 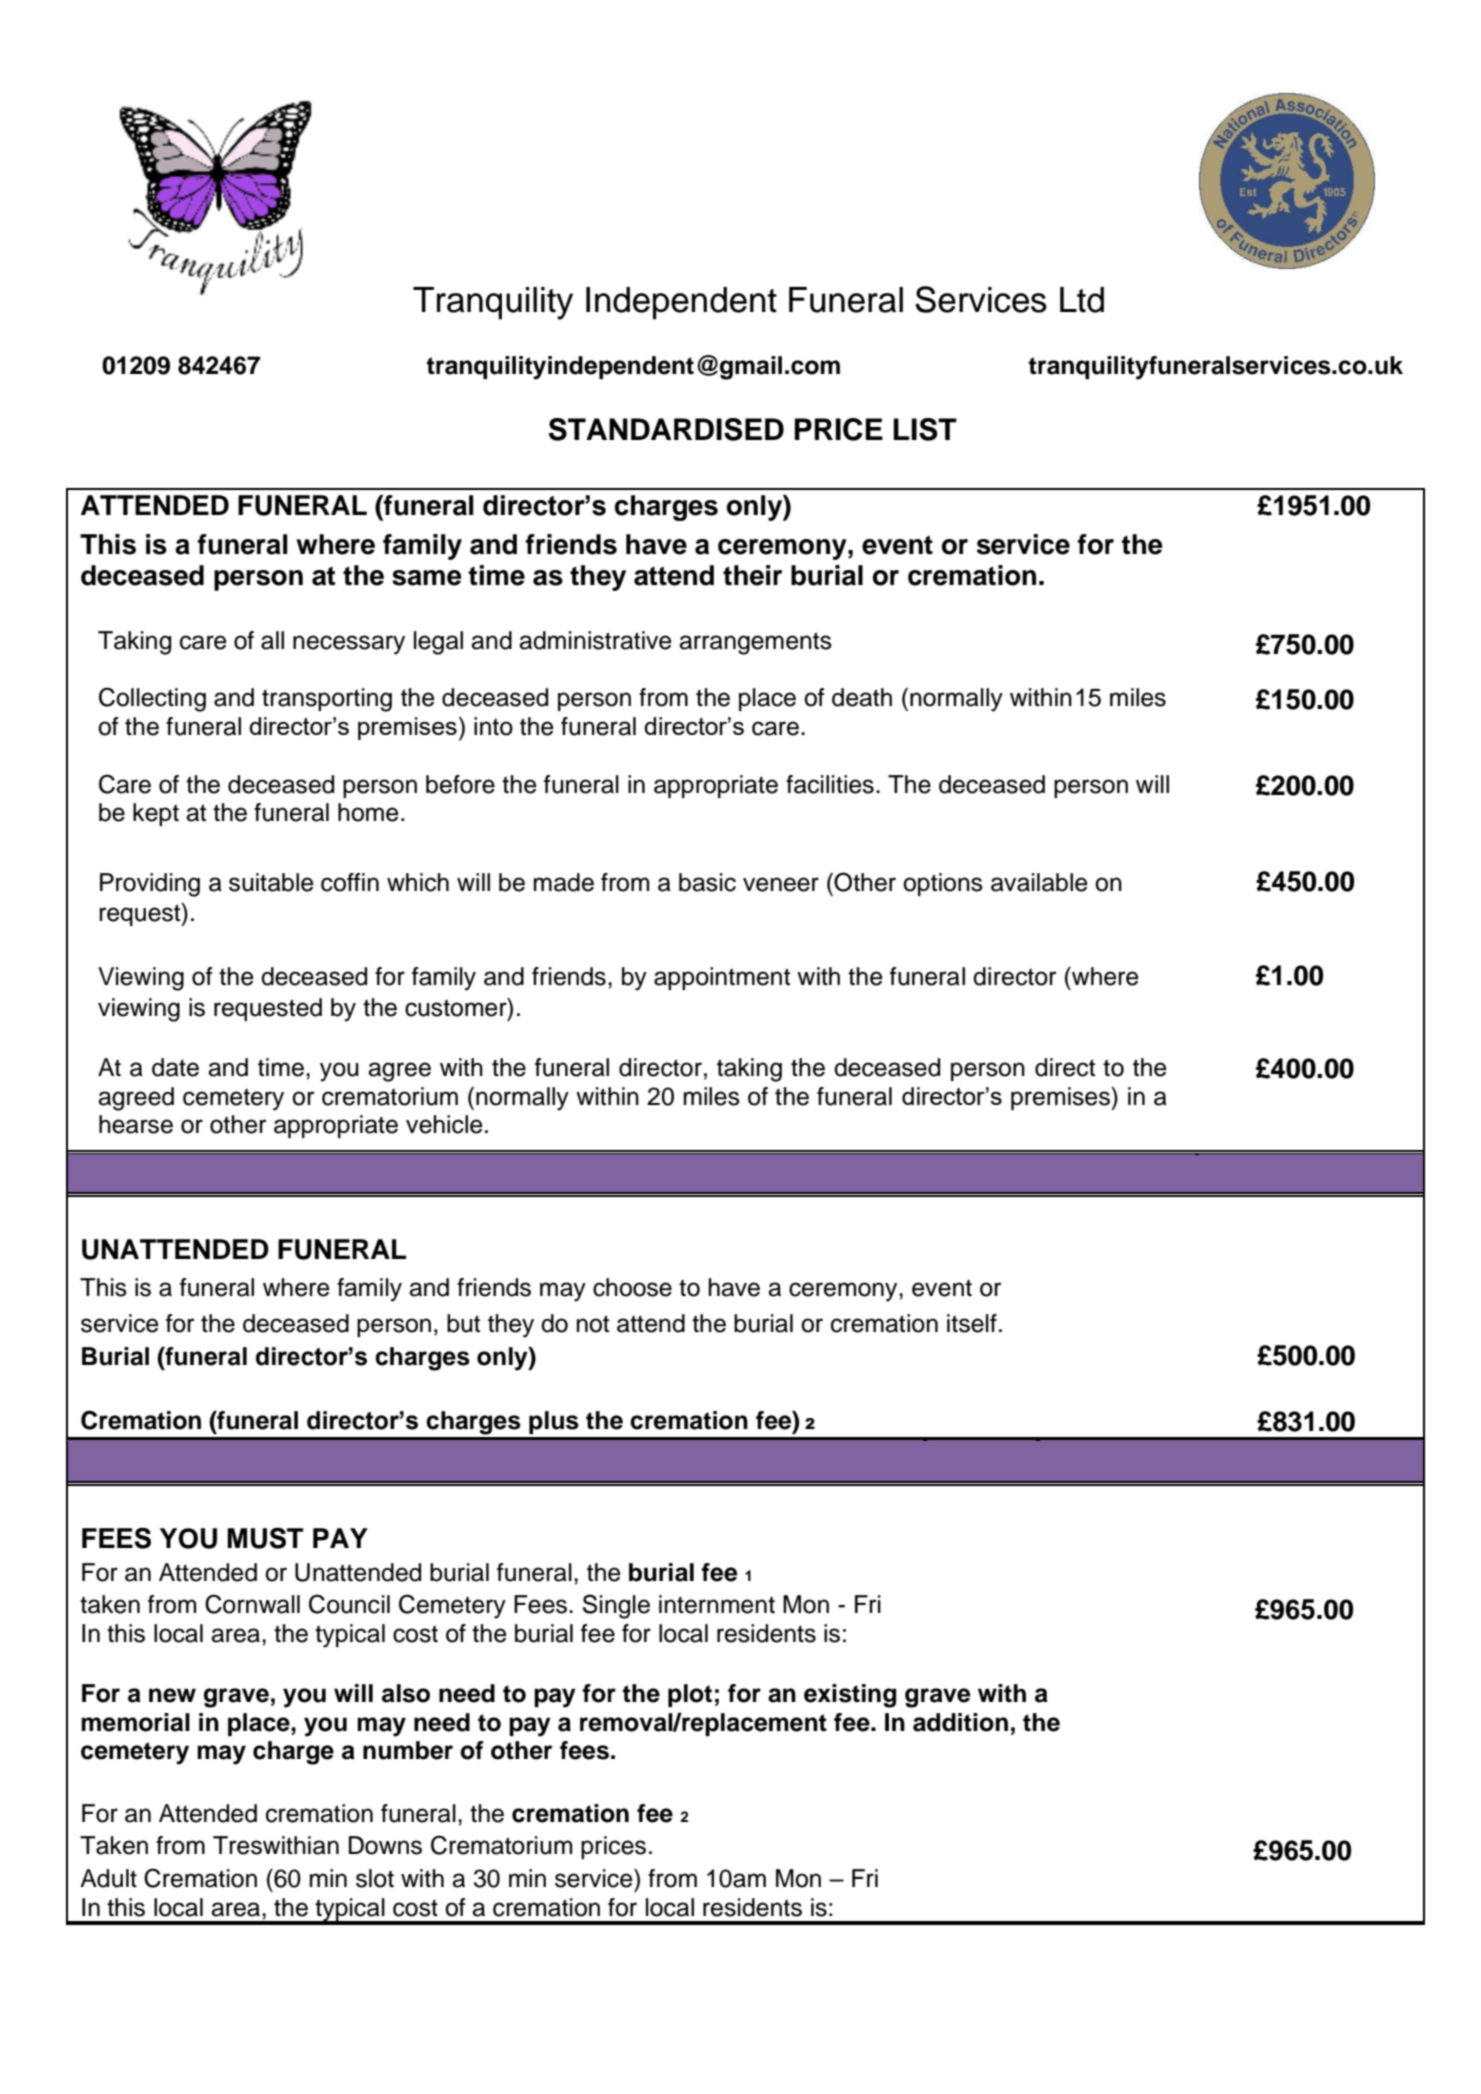 I want to click on same, so click(x=427, y=578).
